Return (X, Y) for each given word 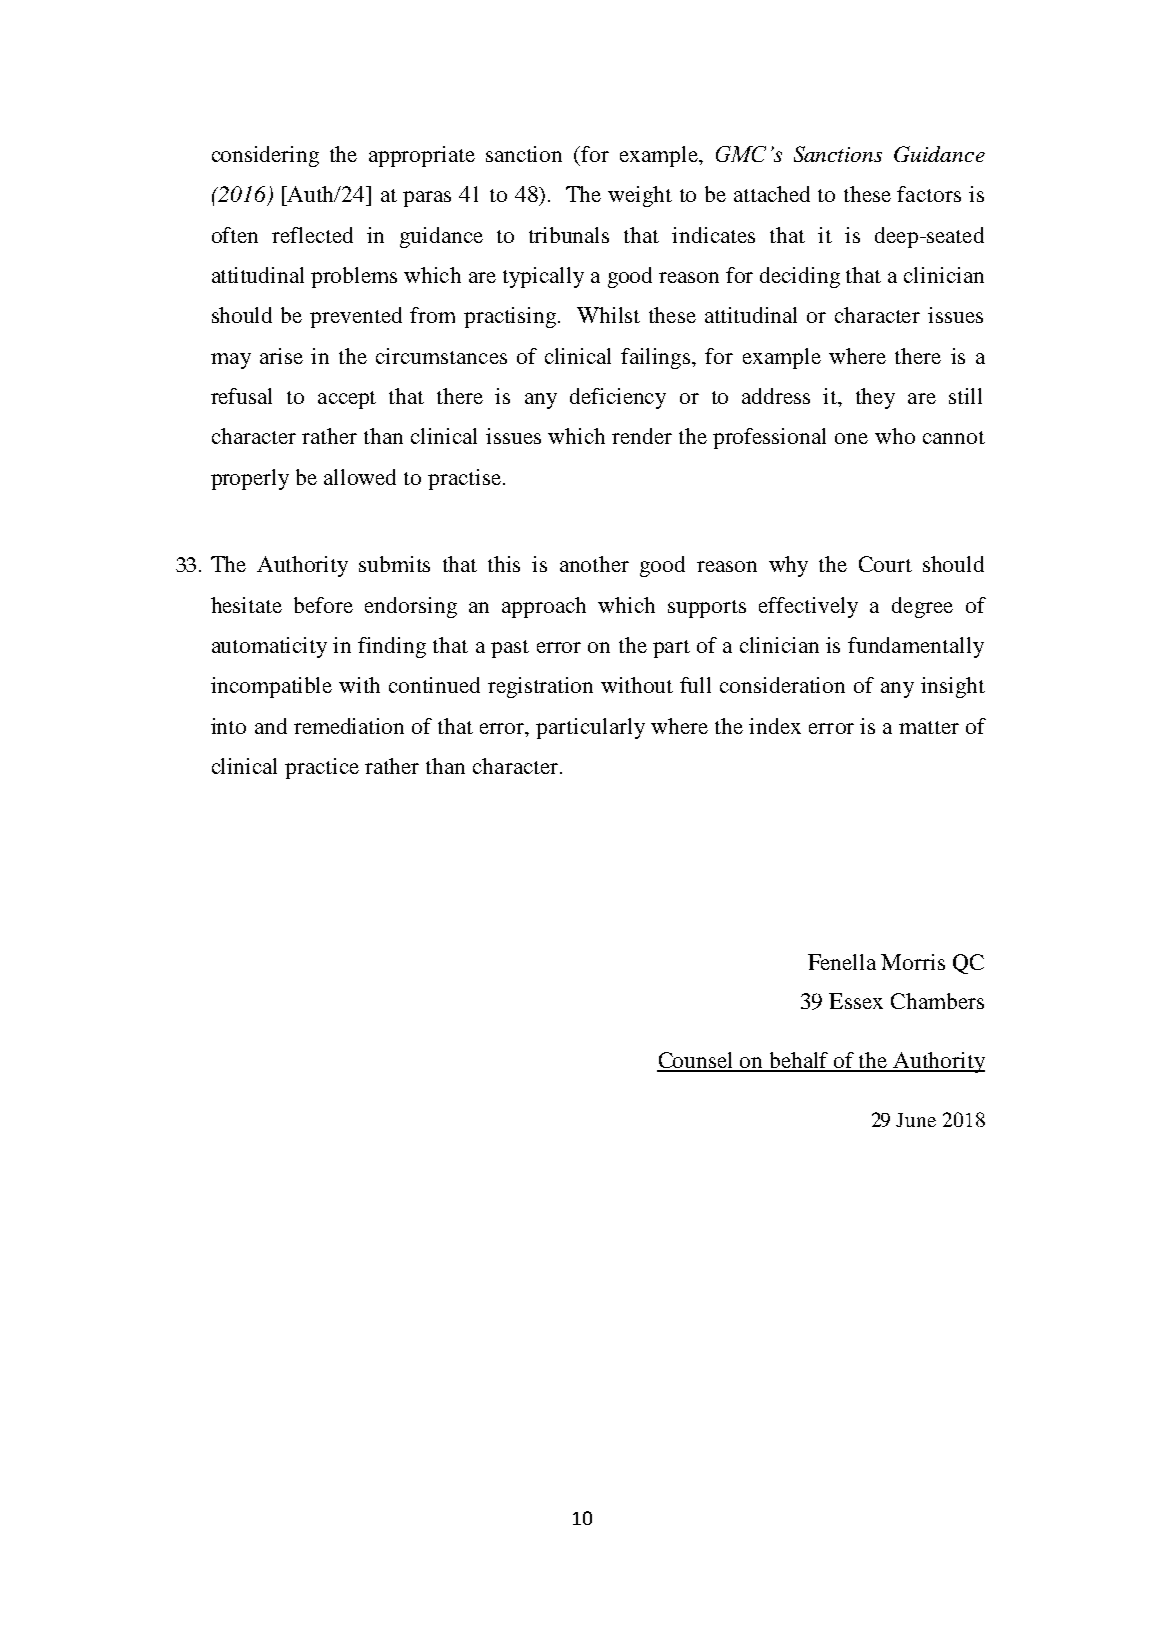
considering (265, 156)
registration (540, 687)
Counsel (696, 1061)
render (642, 436)
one (851, 438)
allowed (360, 477)
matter (929, 727)
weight (640, 196)
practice (322, 768)
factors (929, 194)
